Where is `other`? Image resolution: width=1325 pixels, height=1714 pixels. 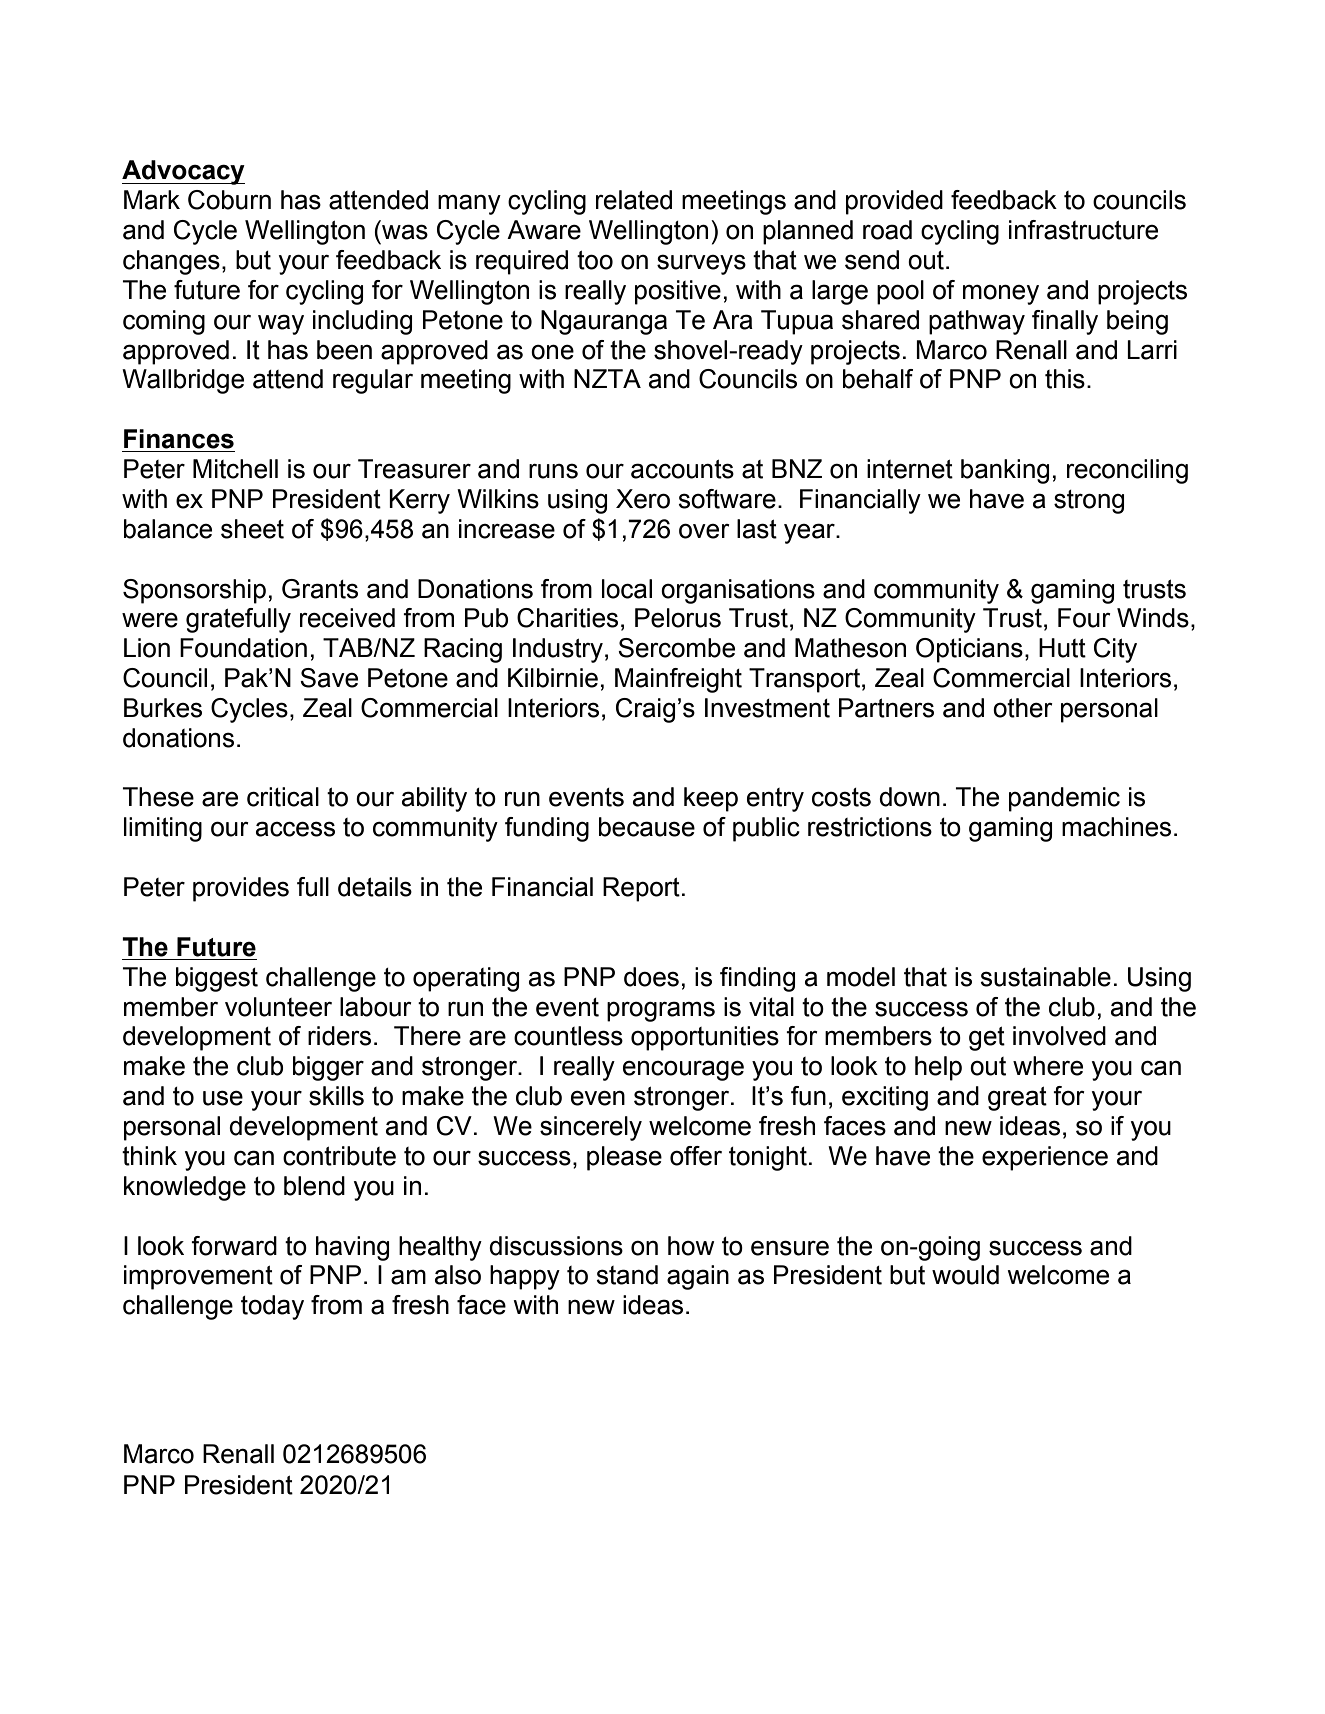 other is located at coordinates (1023, 708).
